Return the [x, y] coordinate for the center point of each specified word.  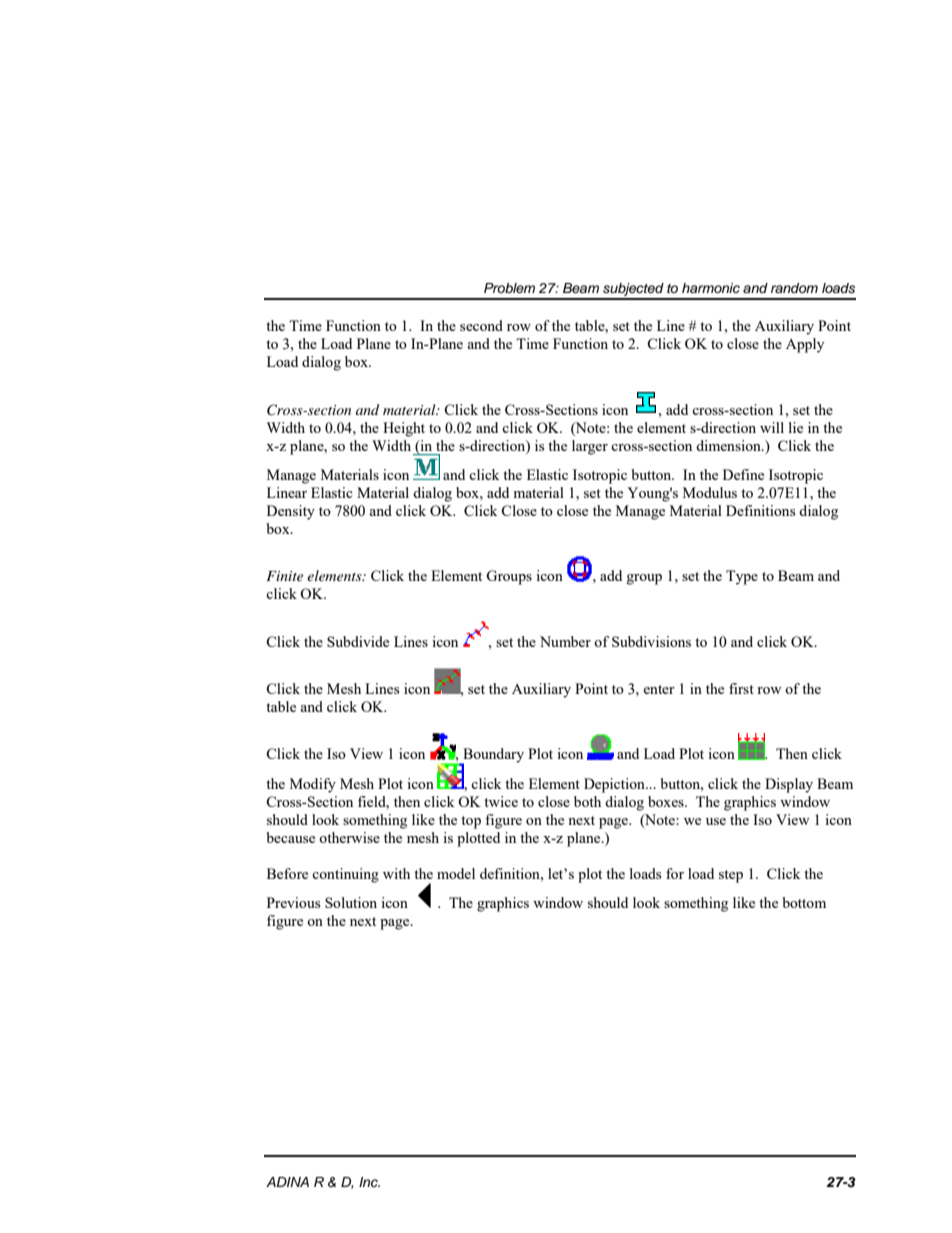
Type [742, 577]
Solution [351, 902]
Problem [509, 288]
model [456, 873]
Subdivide [358, 641]
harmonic [711, 288]
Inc [369, 1182]
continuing [345, 875]
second [481, 325]
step [731, 876]
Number [565, 641]
